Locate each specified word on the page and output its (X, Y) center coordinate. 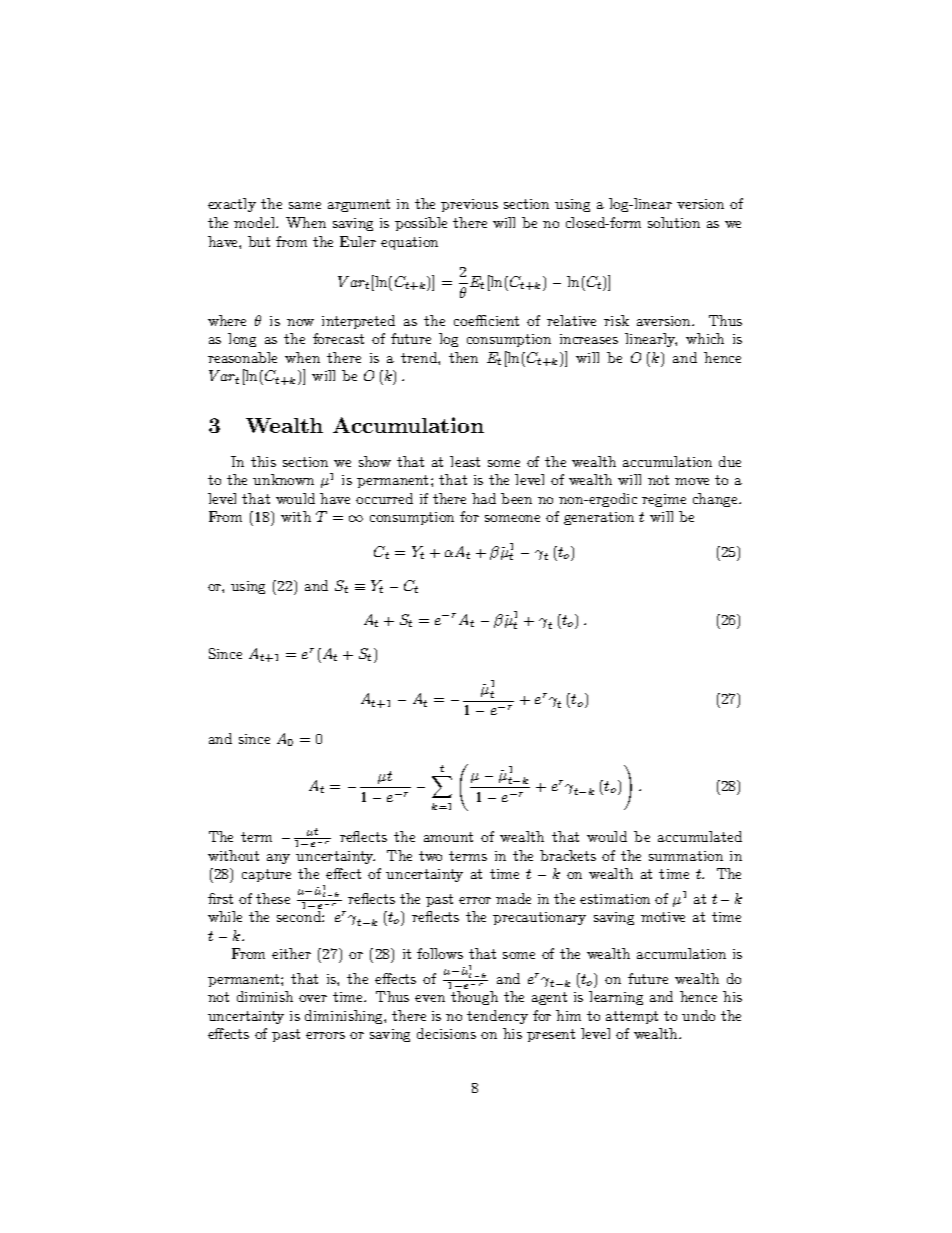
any (278, 859)
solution (674, 222)
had (484, 498)
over (313, 998)
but (259, 241)
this (263, 461)
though (474, 998)
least (465, 461)
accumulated (700, 836)
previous (469, 205)
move (692, 481)
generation (599, 518)
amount (448, 837)
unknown (283, 479)
